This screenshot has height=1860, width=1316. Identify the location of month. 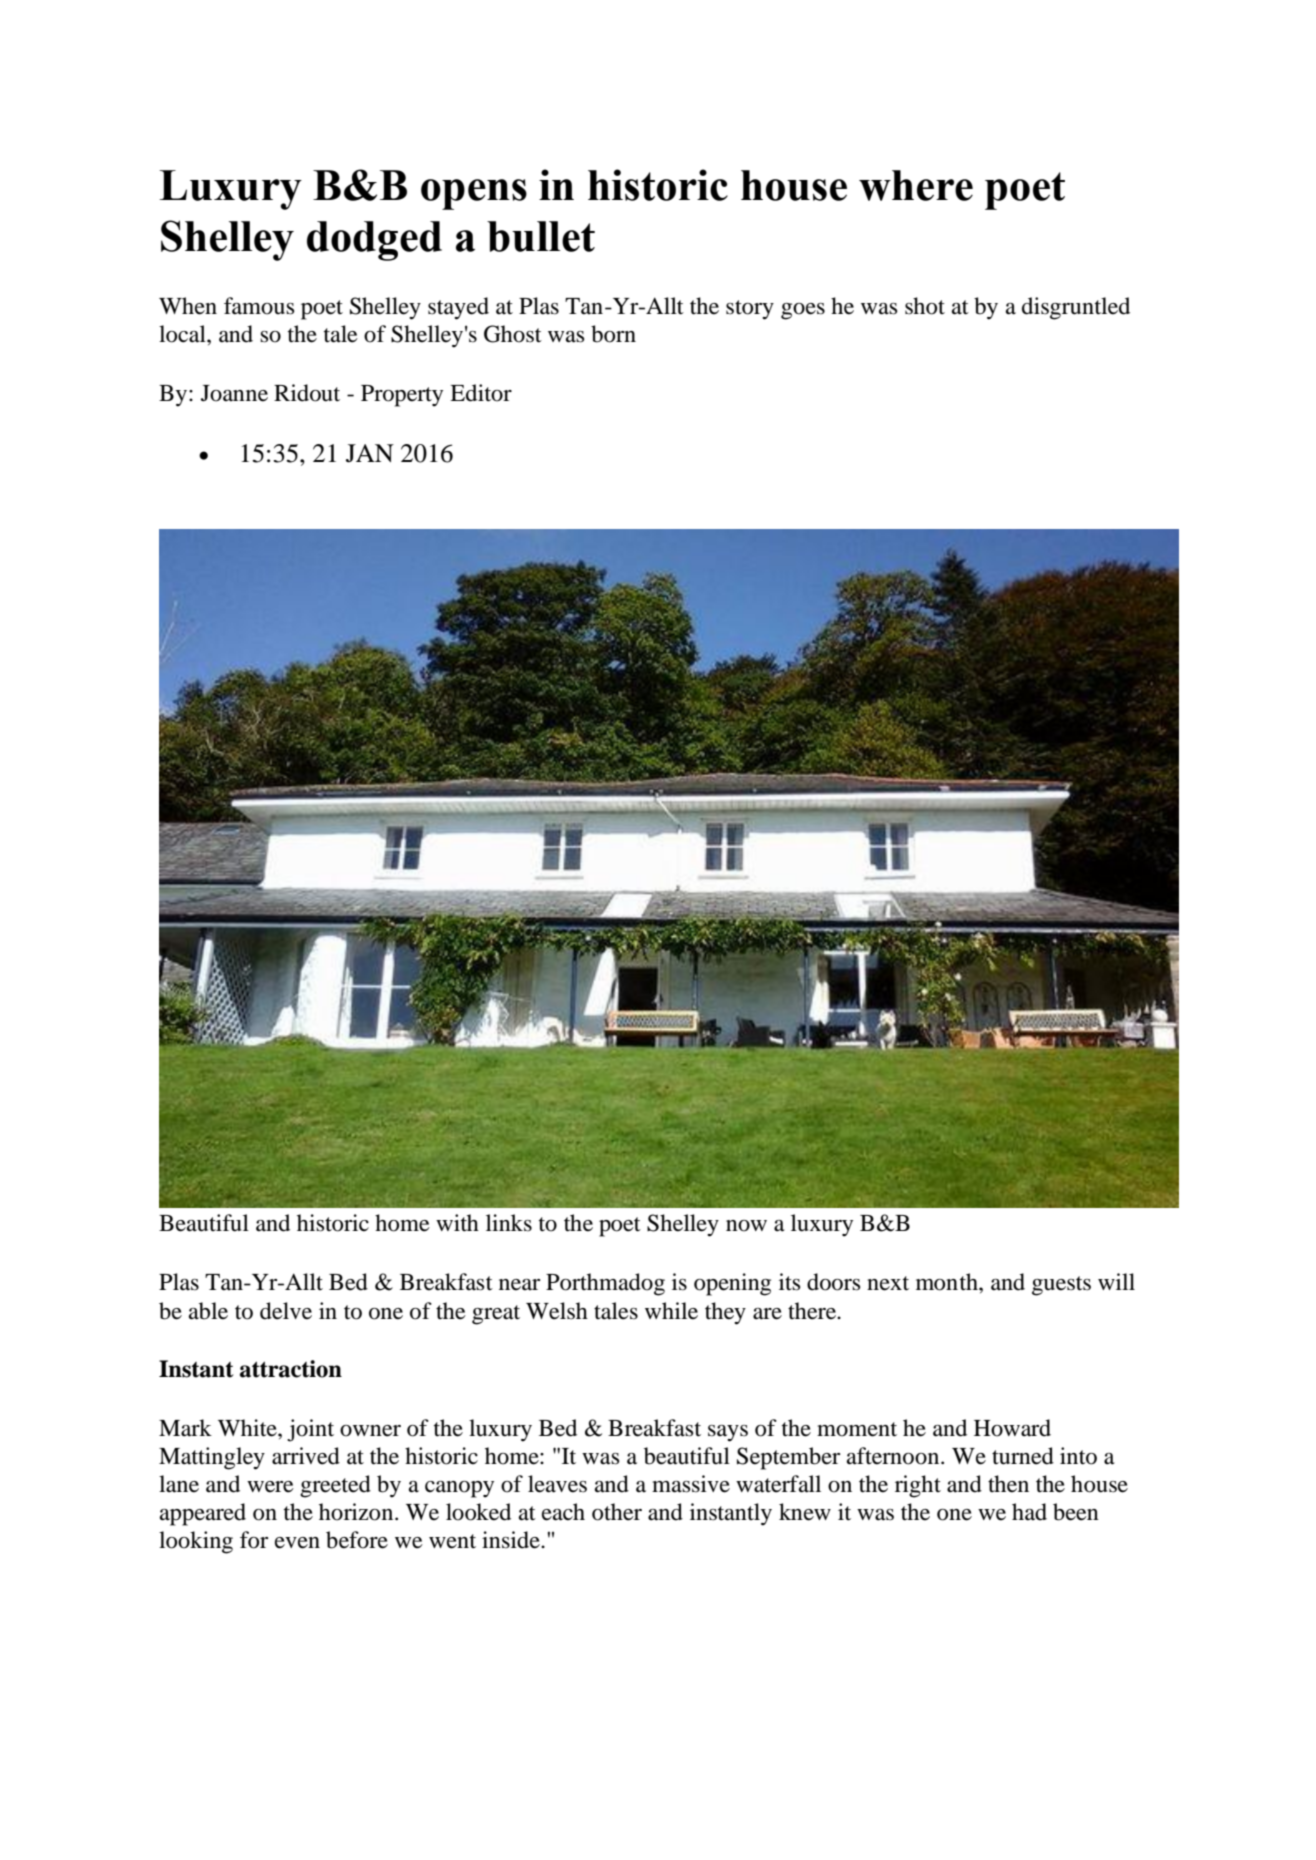
(948, 1282).
